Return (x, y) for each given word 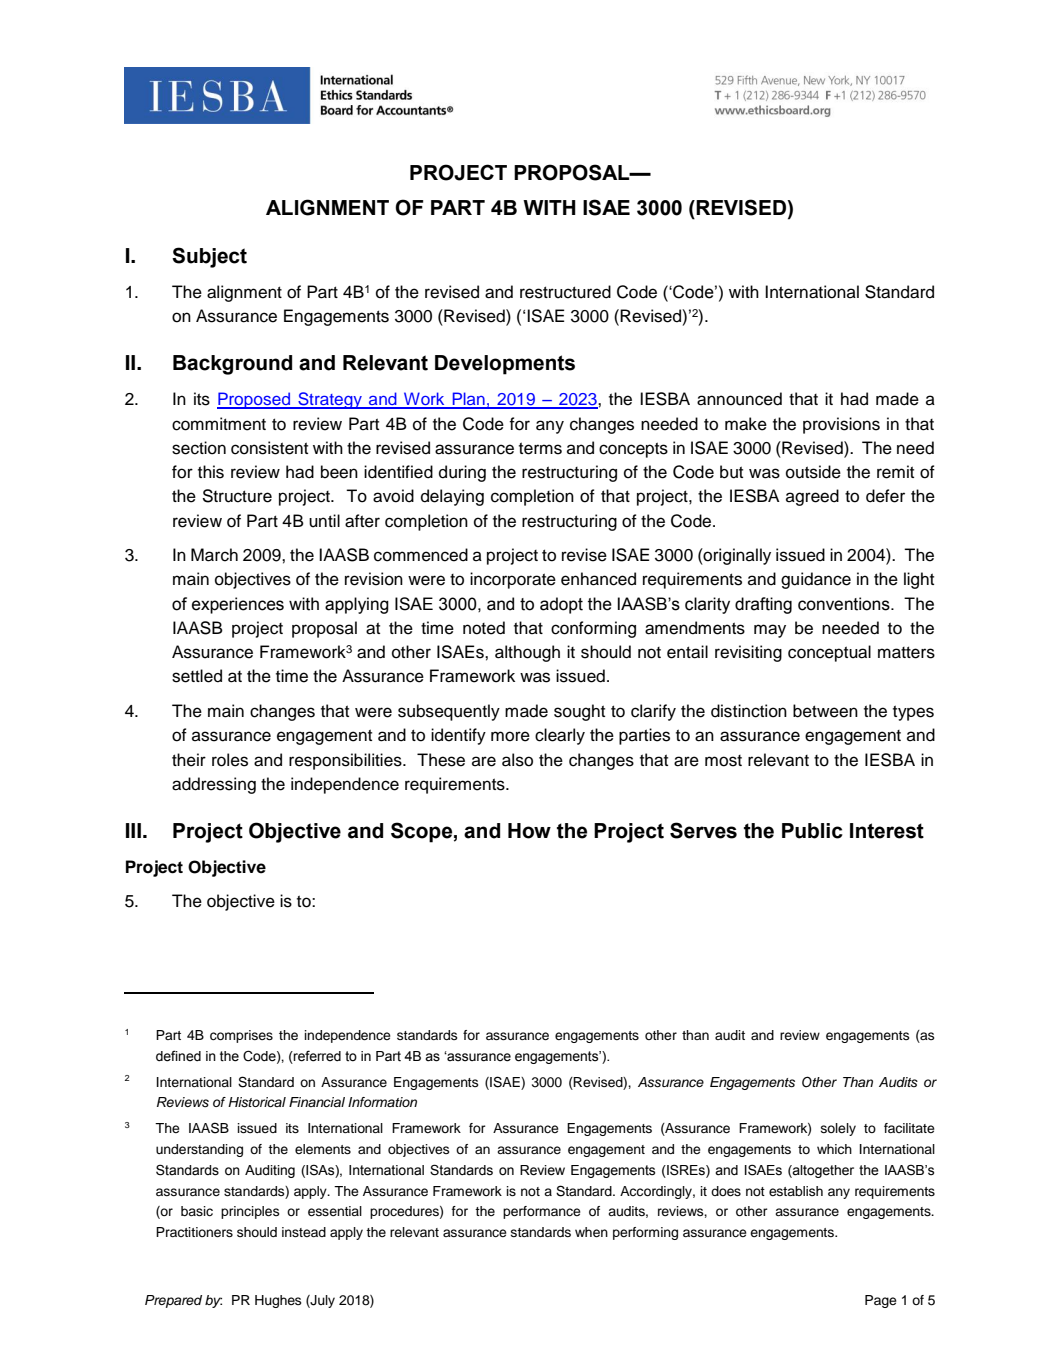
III (133, 830)
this (211, 472)
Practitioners (194, 1232)
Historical (257, 1102)
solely (838, 1129)
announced (739, 399)
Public (812, 831)
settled (197, 676)
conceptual (829, 653)
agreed (812, 497)
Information (382, 1102)
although (527, 653)
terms (540, 448)
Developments (505, 365)
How (529, 831)
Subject (209, 257)
